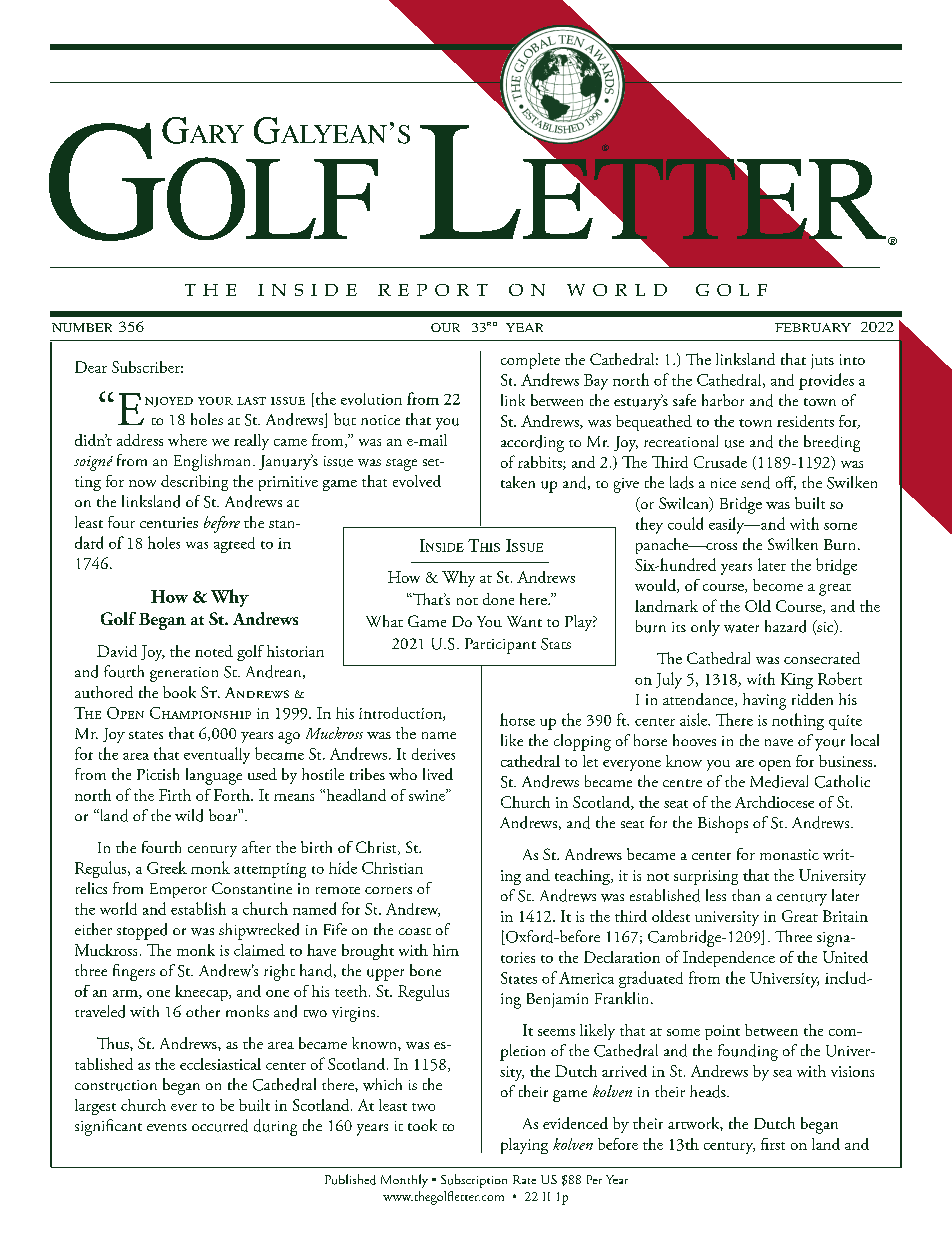 This document has height=1233, width=952. I want to click on Dear, so click(91, 367).
